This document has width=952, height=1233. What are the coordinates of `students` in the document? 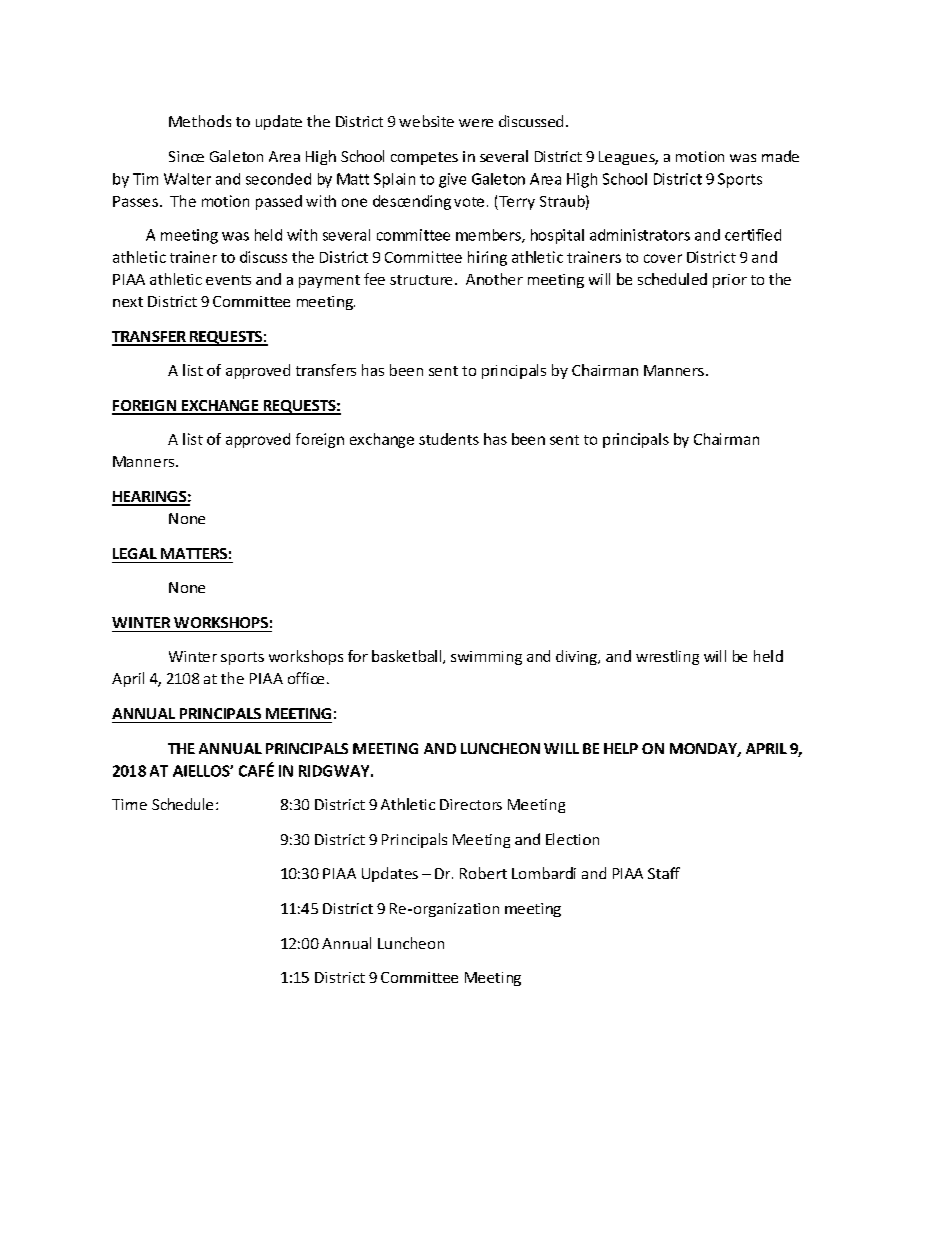 It's located at (449, 439).
